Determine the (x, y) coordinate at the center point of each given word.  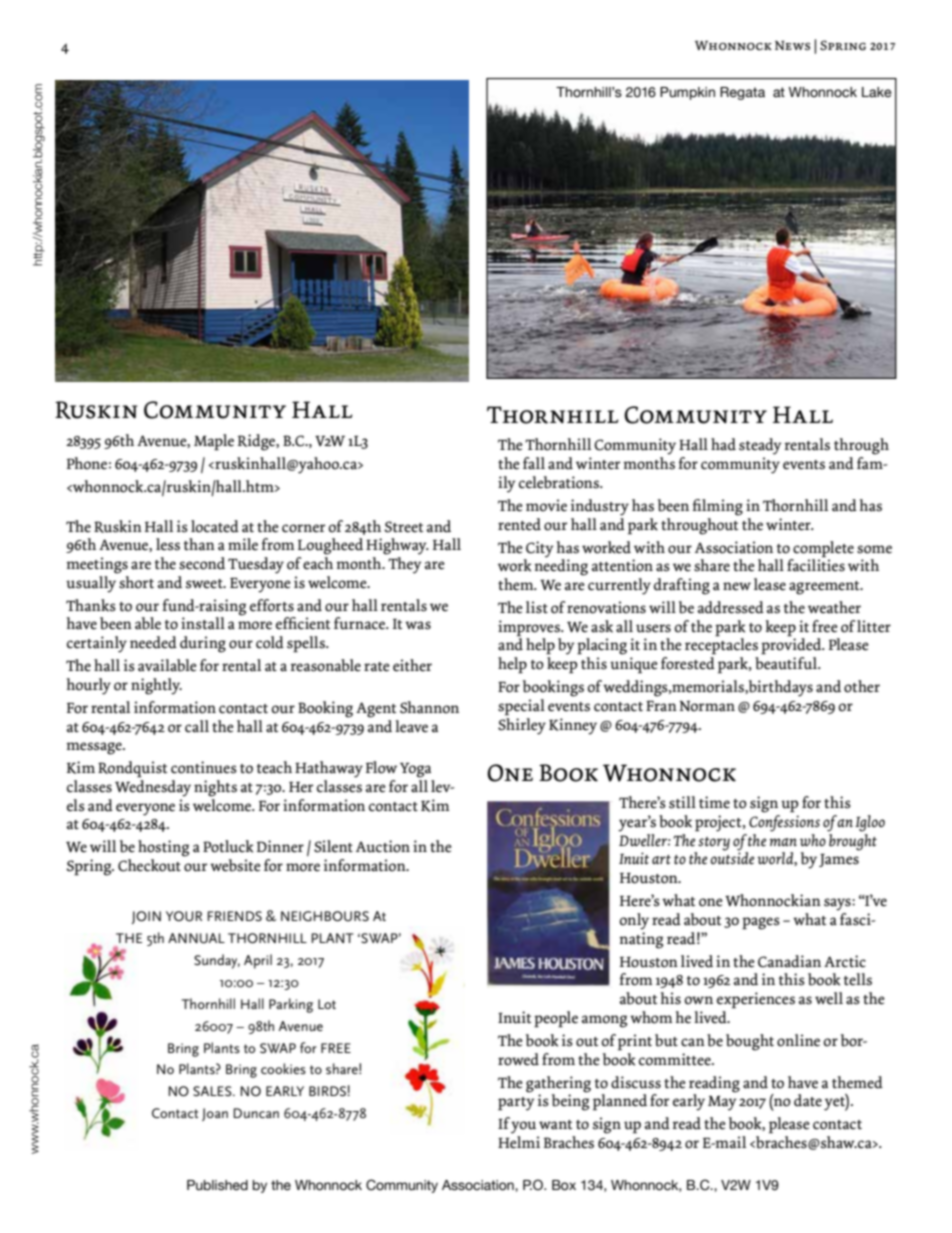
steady (760, 446)
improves (530, 628)
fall (534, 463)
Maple (214, 442)
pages (761, 923)
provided (792, 645)
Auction (383, 846)
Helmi (519, 1142)
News (792, 45)
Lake (877, 92)
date (808, 1100)
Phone (87, 463)
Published (217, 1185)
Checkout (149, 865)
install (203, 623)
